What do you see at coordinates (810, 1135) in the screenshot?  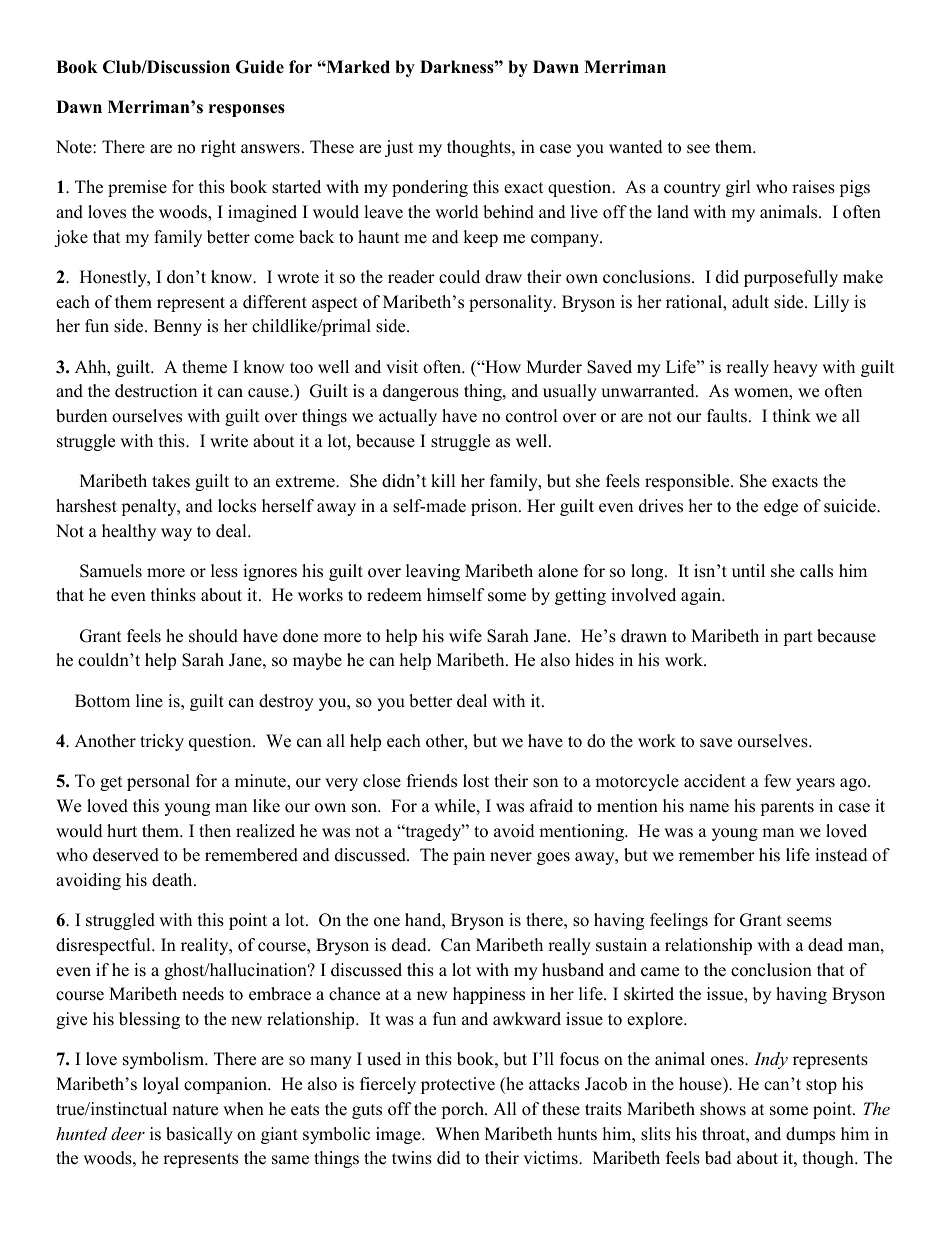 I see `dumps` at bounding box center [810, 1135].
